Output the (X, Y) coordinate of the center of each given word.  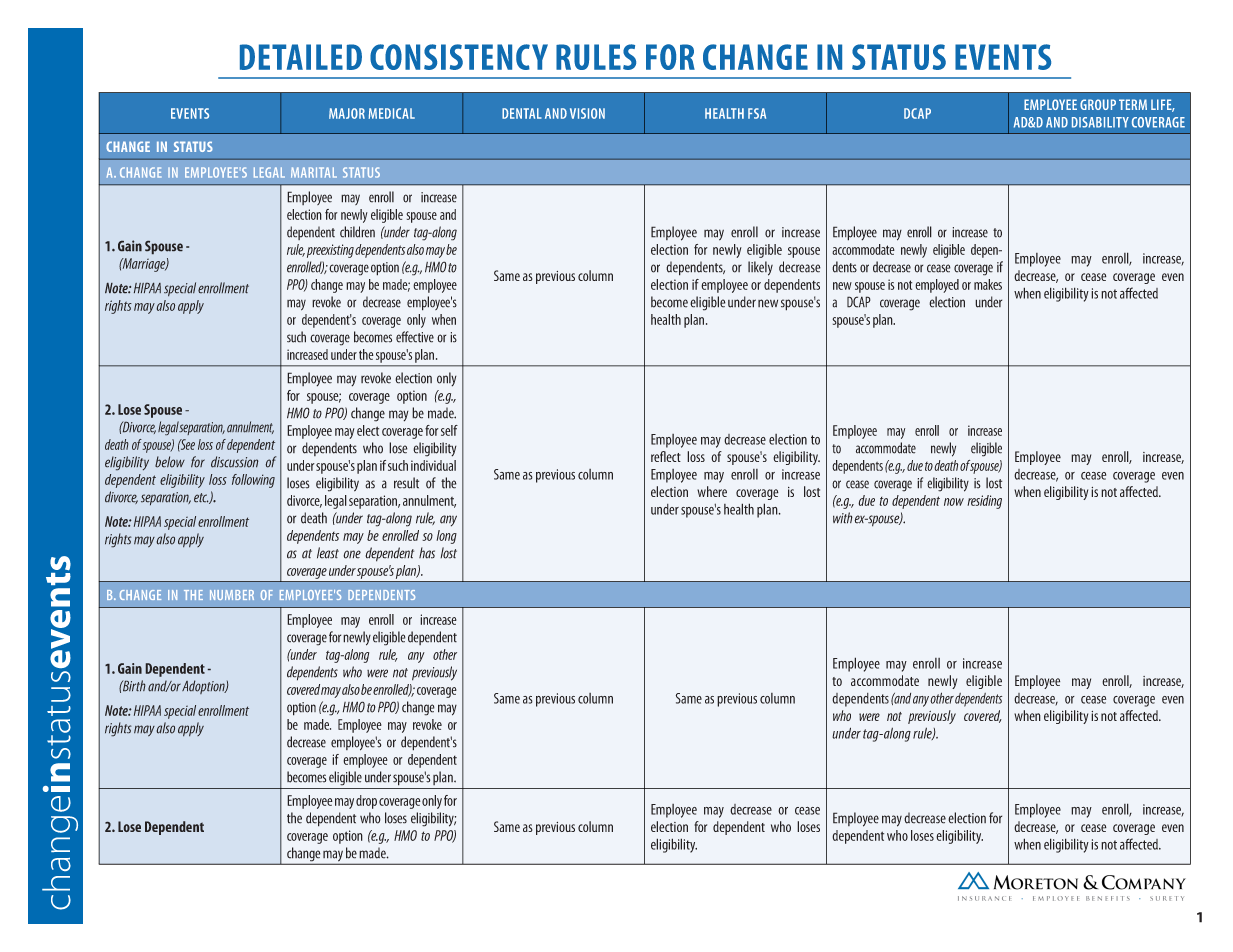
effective (415, 337)
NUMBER (232, 595)
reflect (666, 456)
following (253, 481)
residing (984, 502)
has (427, 553)
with (843, 518)
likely (760, 268)
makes (988, 284)
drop (366, 802)
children (357, 232)
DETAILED (301, 57)
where (712, 491)
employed (937, 286)
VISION (587, 113)
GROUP (1098, 104)
